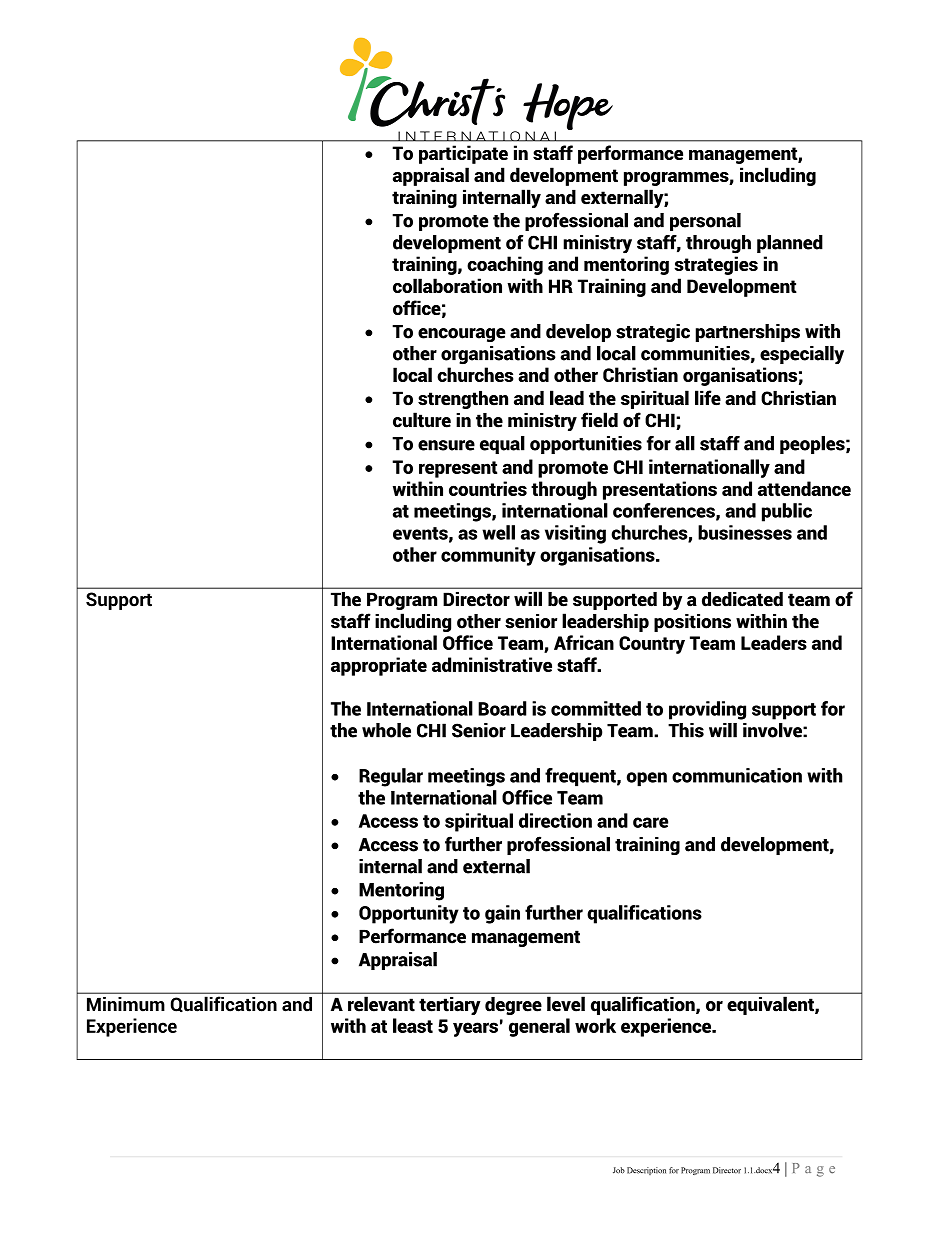  I want to click on businesses, so click(745, 532).
